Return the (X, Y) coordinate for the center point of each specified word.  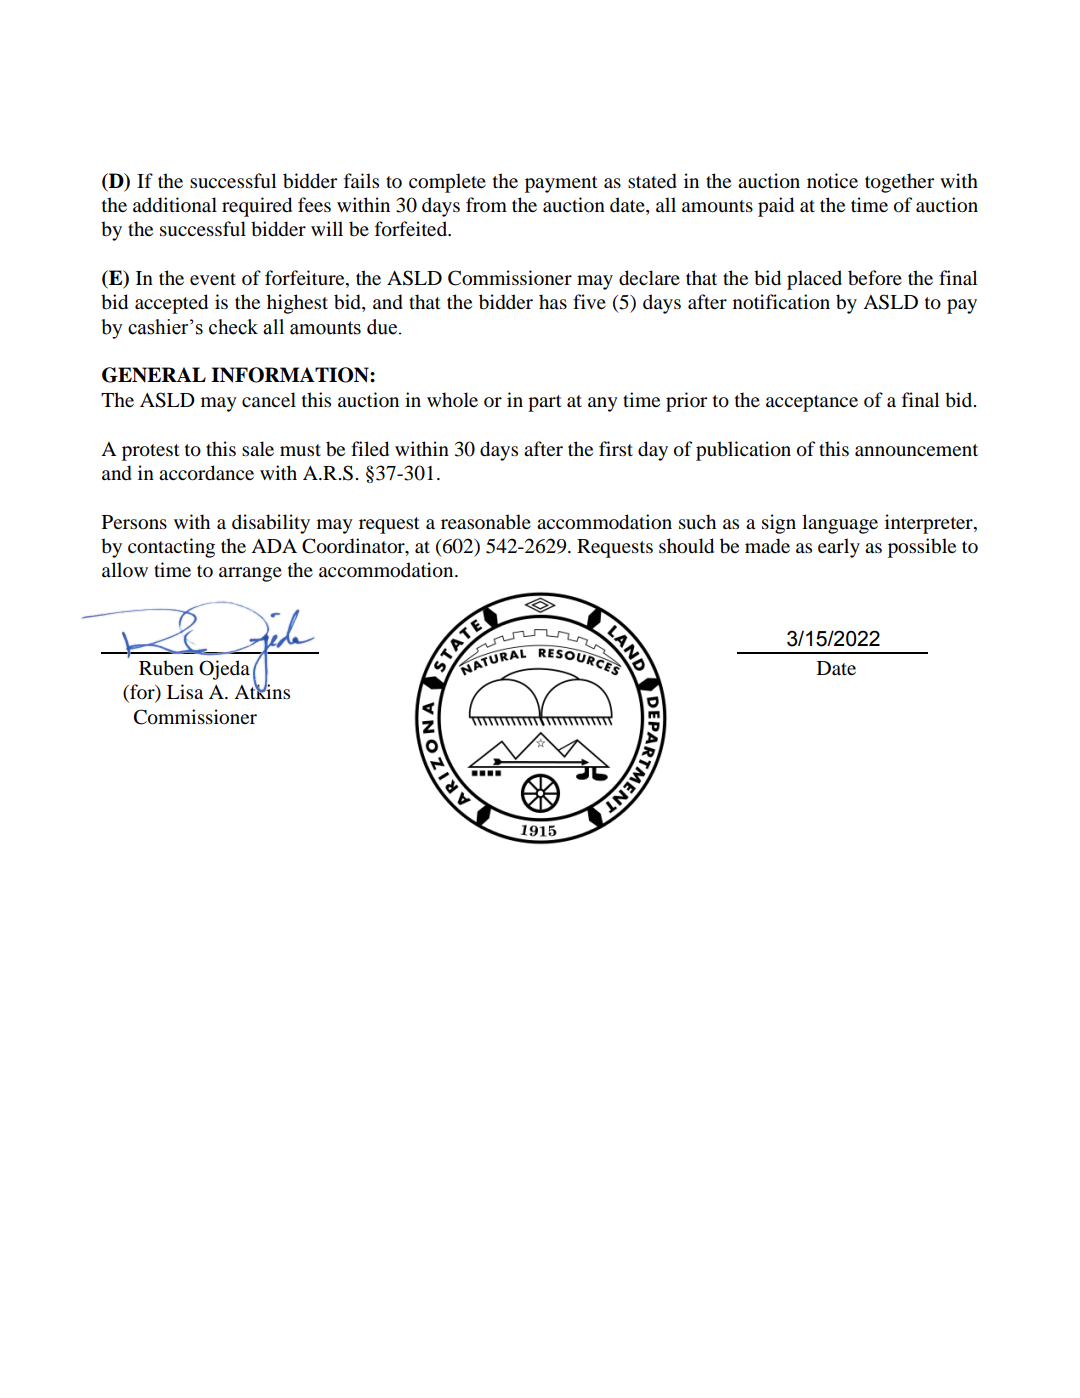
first (616, 448)
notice (832, 181)
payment (561, 184)
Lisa (185, 692)
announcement (916, 450)
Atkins (262, 690)
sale (258, 449)
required (257, 207)
